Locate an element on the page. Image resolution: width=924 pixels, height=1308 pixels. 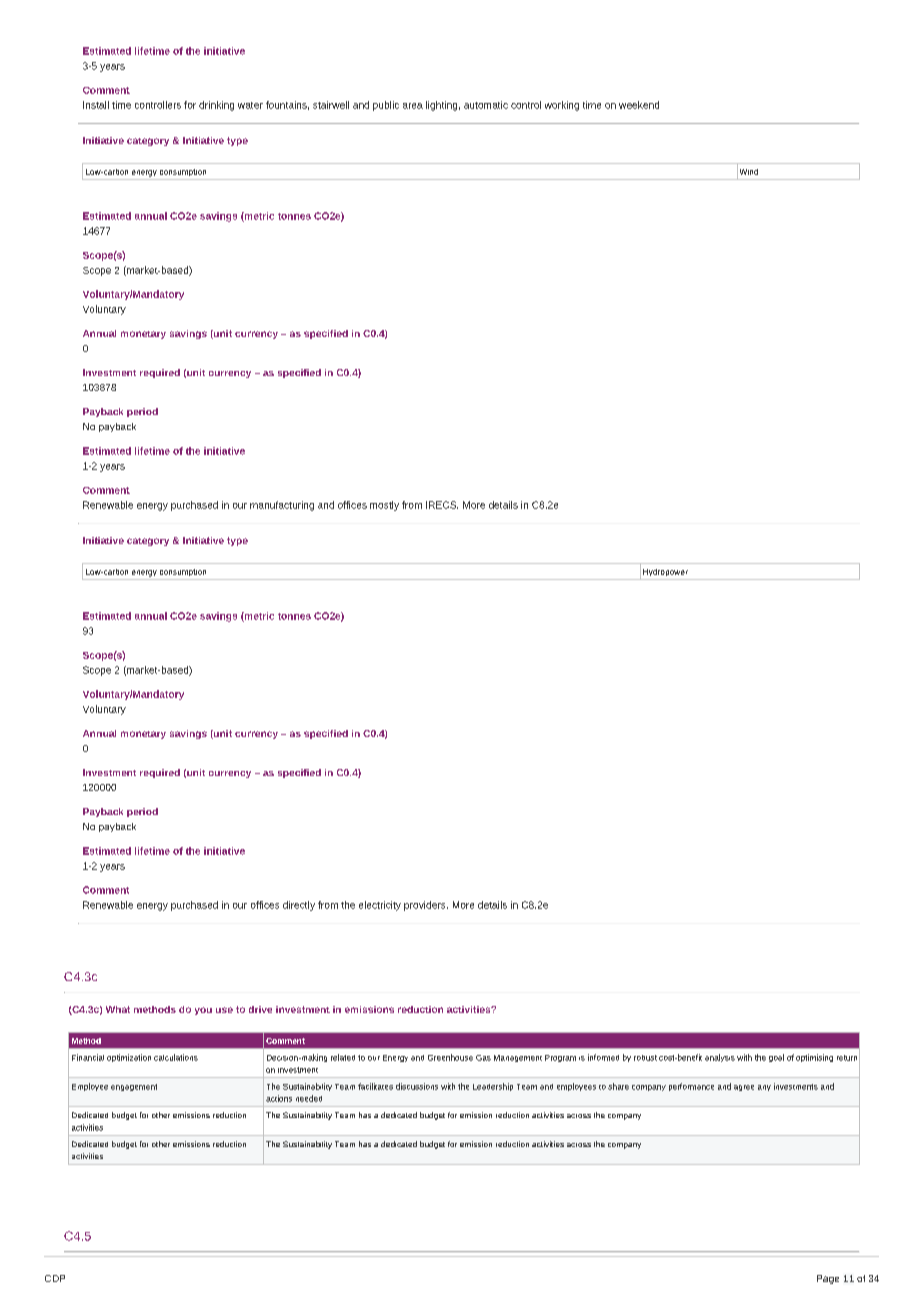
discussions is located at coordinates (417, 1086).
